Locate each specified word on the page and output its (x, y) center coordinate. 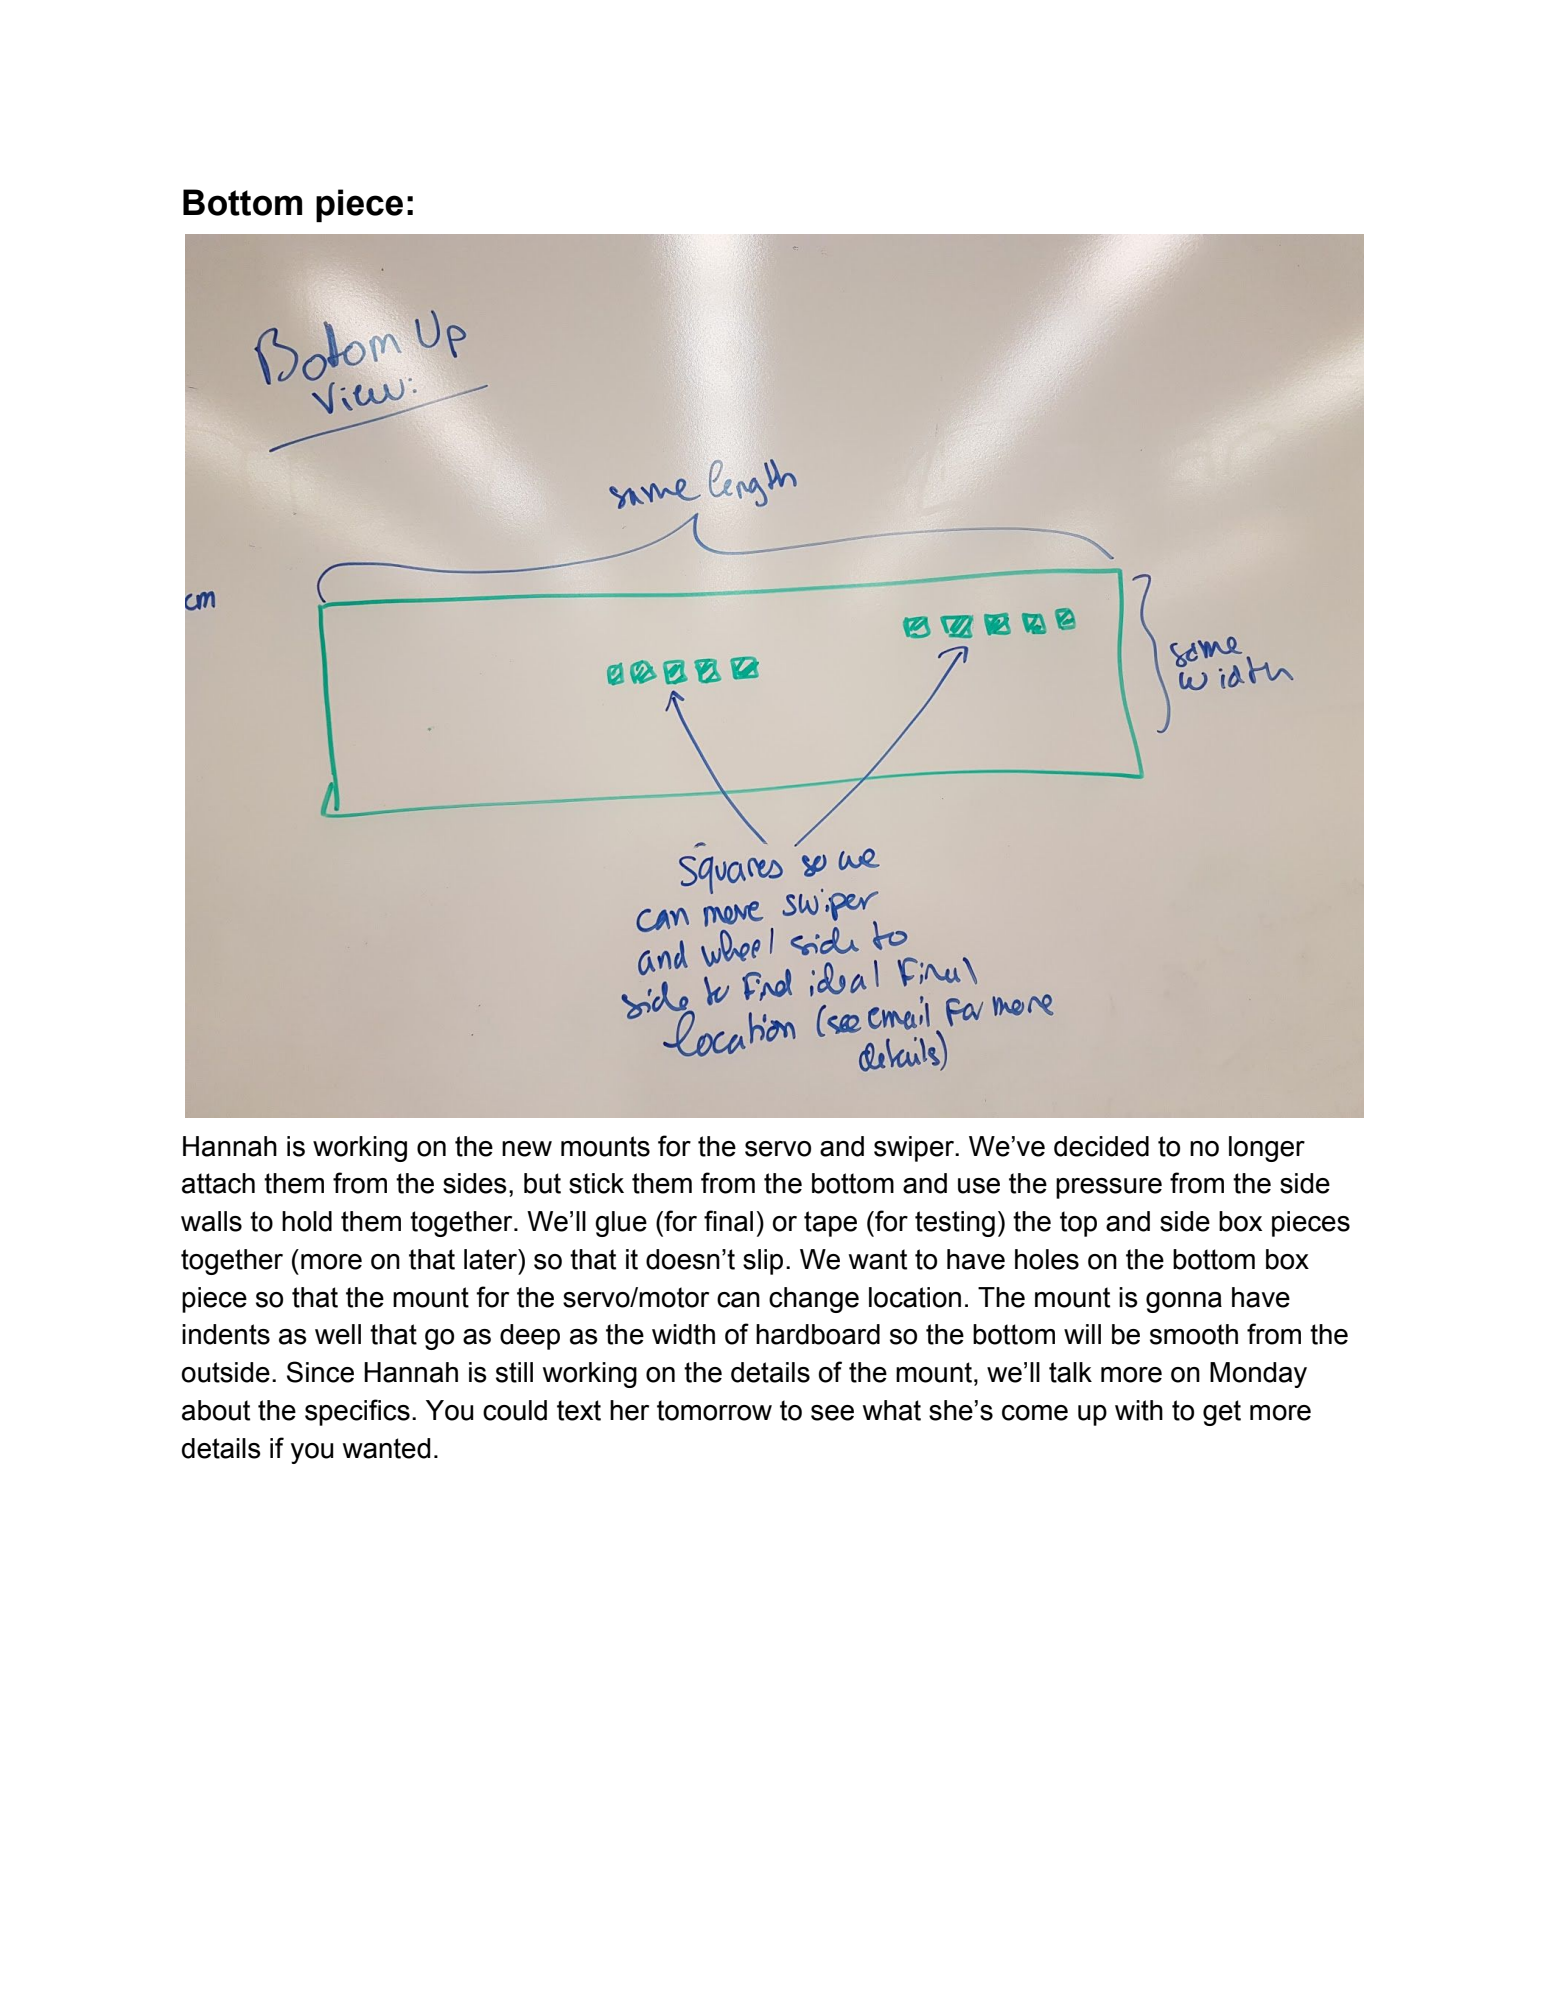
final (728, 1221)
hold (307, 1221)
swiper (915, 1149)
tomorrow (714, 1410)
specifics (357, 1412)
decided (1101, 1146)
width (683, 1334)
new (527, 1149)
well (338, 1334)
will (1082, 1334)
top (1078, 1224)
